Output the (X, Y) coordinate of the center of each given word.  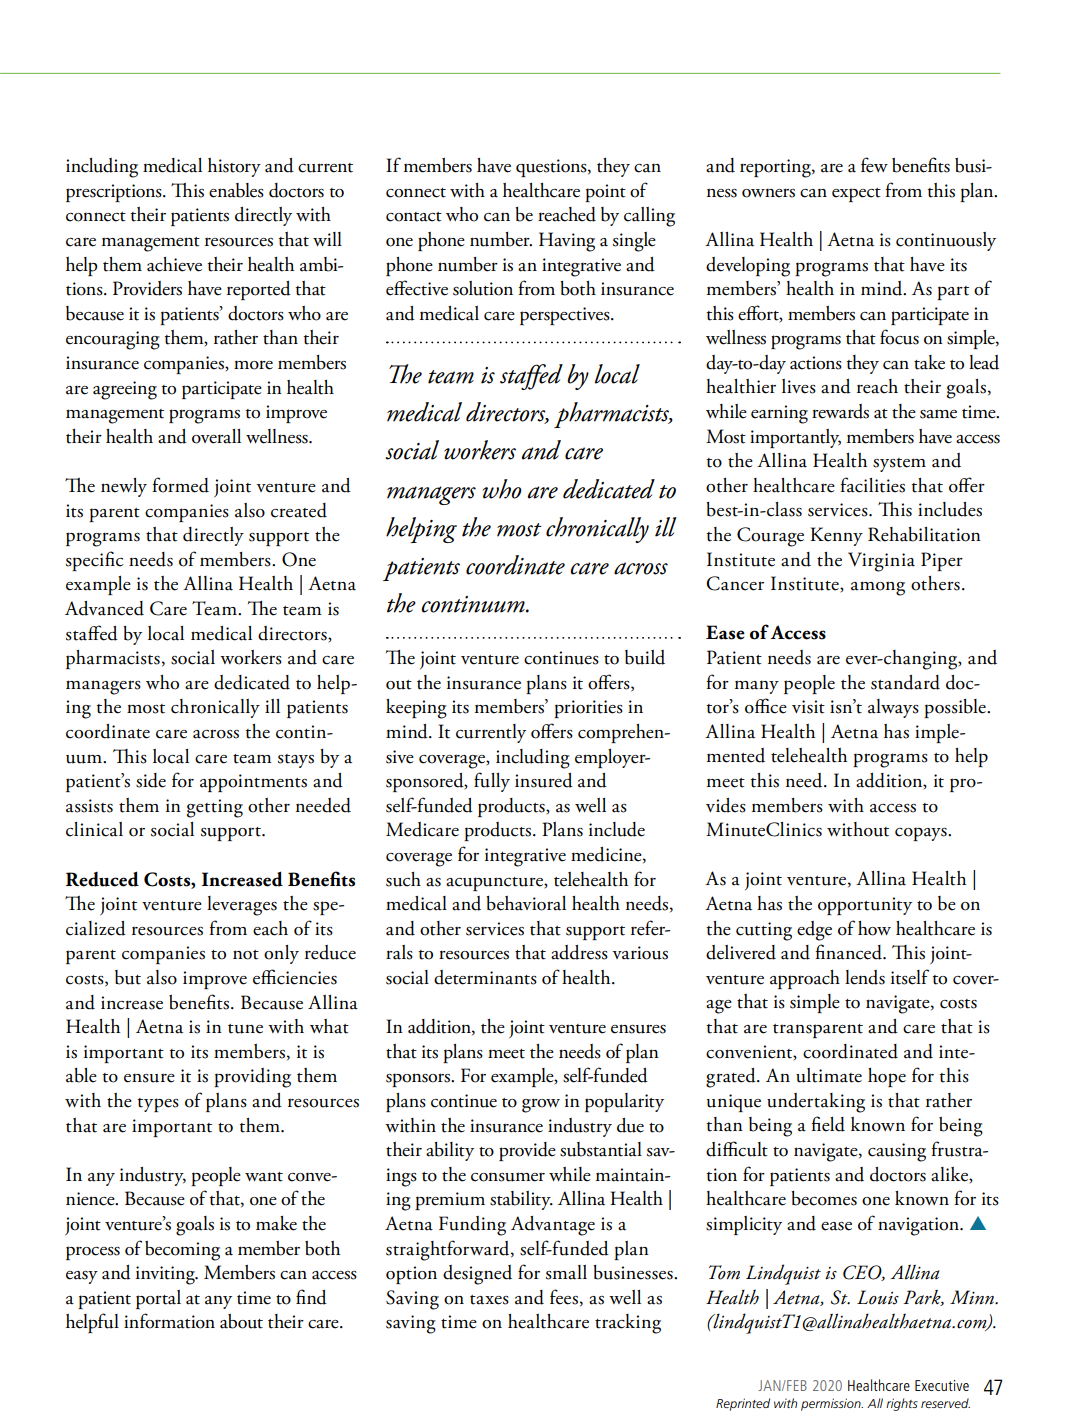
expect (856, 195)
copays (922, 834)
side (151, 780)
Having (567, 242)
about (241, 1321)
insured (544, 780)
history (234, 167)
